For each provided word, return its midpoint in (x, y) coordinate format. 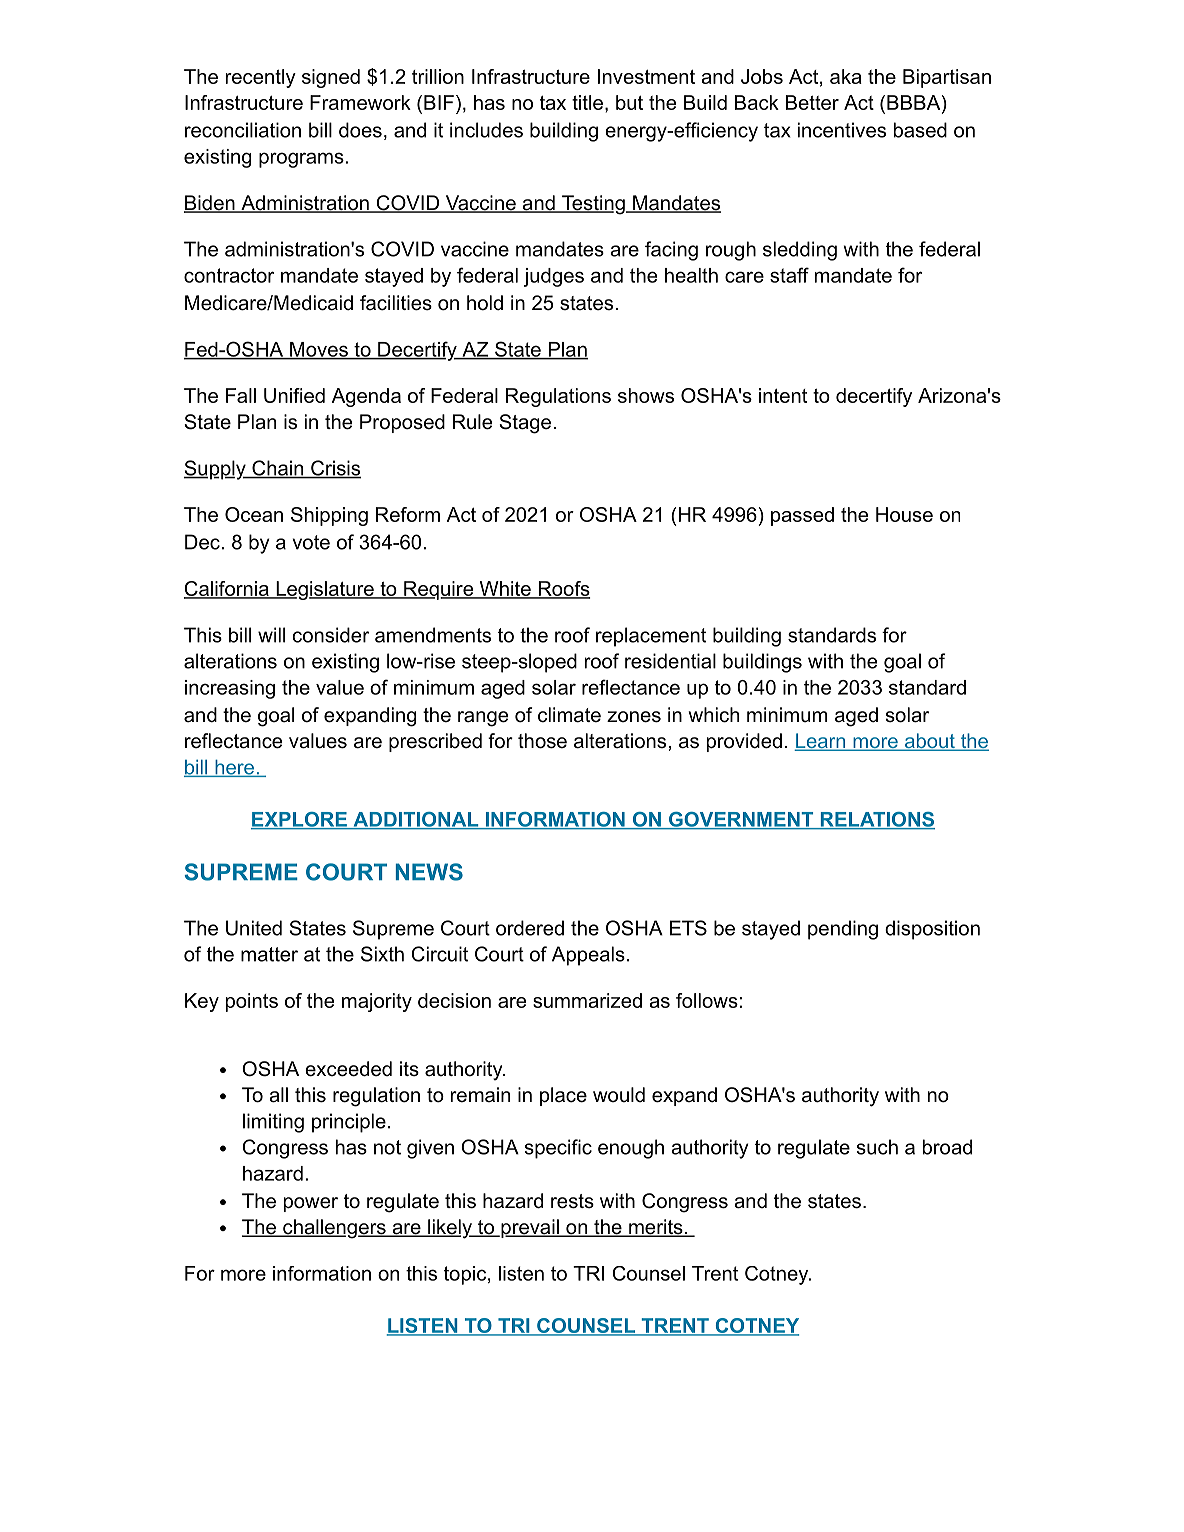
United (254, 928)
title (587, 102)
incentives (842, 130)
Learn (821, 742)
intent (783, 395)
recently (261, 78)
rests (572, 1201)
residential (670, 661)
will (271, 635)
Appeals (588, 956)
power (311, 1204)
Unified (294, 395)
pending (843, 930)
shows (646, 395)
